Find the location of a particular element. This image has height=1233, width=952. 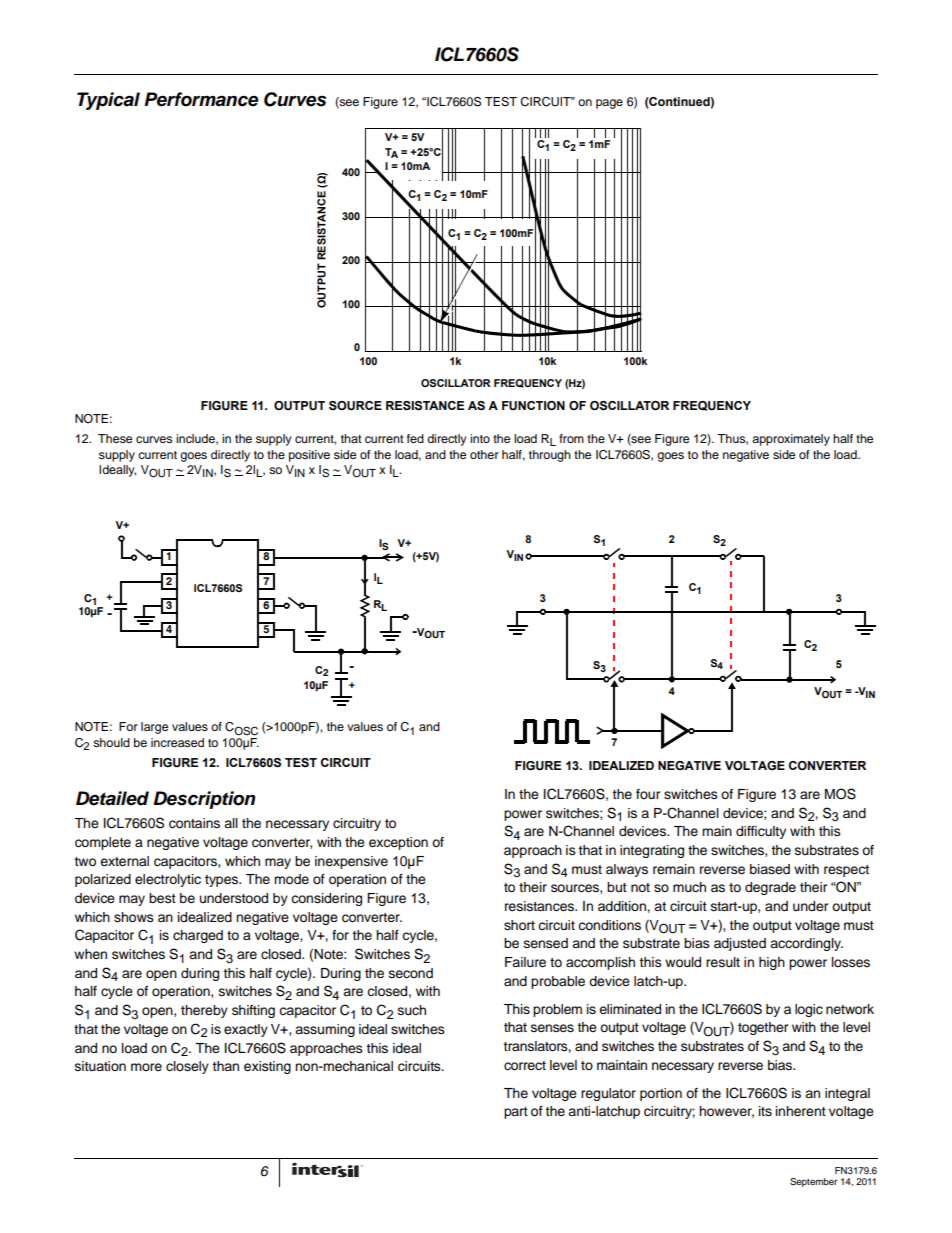

MOS is located at coordinates (840, 794).
